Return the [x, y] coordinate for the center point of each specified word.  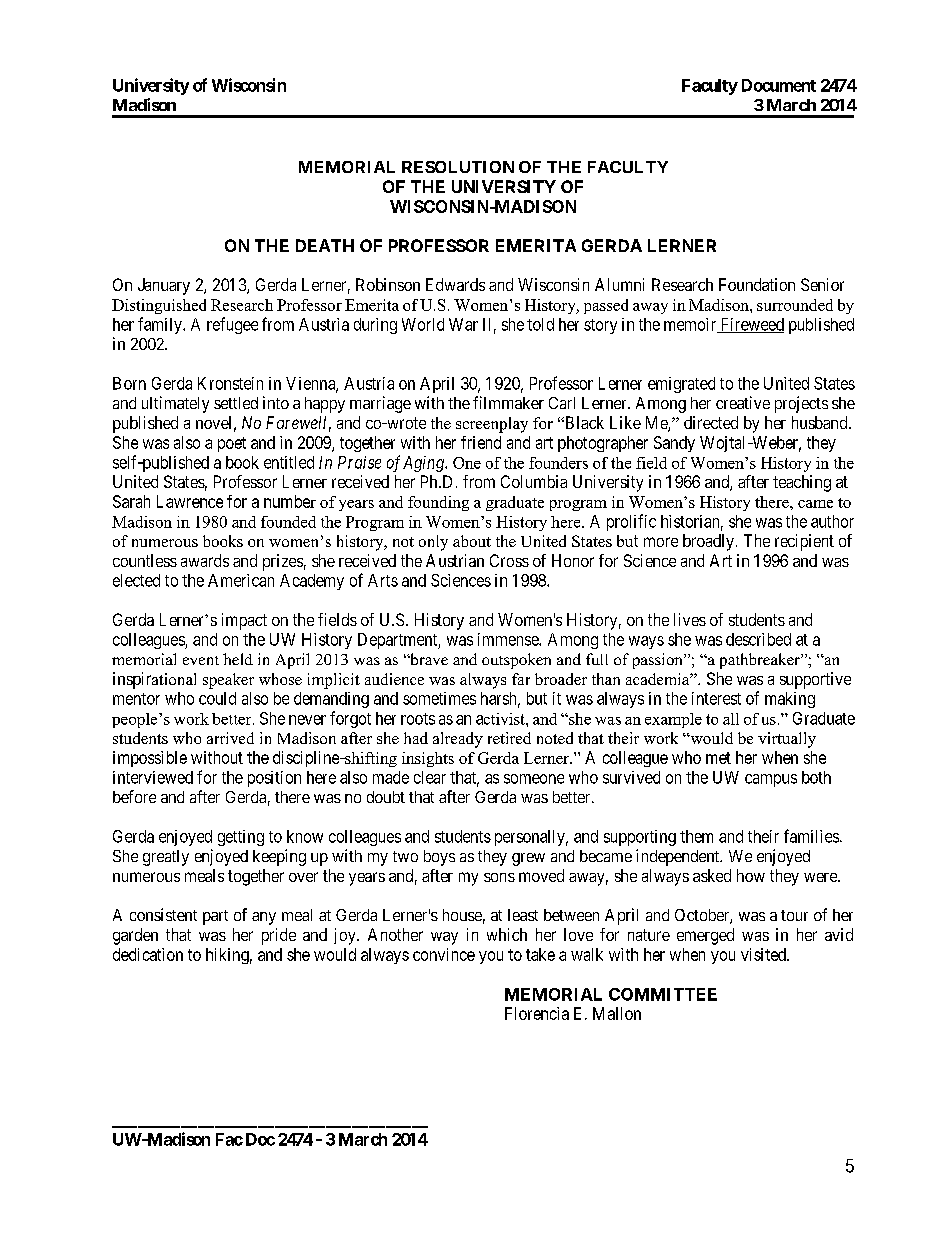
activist [501, 719]
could [217, 698]
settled [236, 403]
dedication [148, 954]
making [790, 700]
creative [743, 402]
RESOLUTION [458, 167]
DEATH [325, 245]
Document [779, 85]
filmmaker [508, 402]
